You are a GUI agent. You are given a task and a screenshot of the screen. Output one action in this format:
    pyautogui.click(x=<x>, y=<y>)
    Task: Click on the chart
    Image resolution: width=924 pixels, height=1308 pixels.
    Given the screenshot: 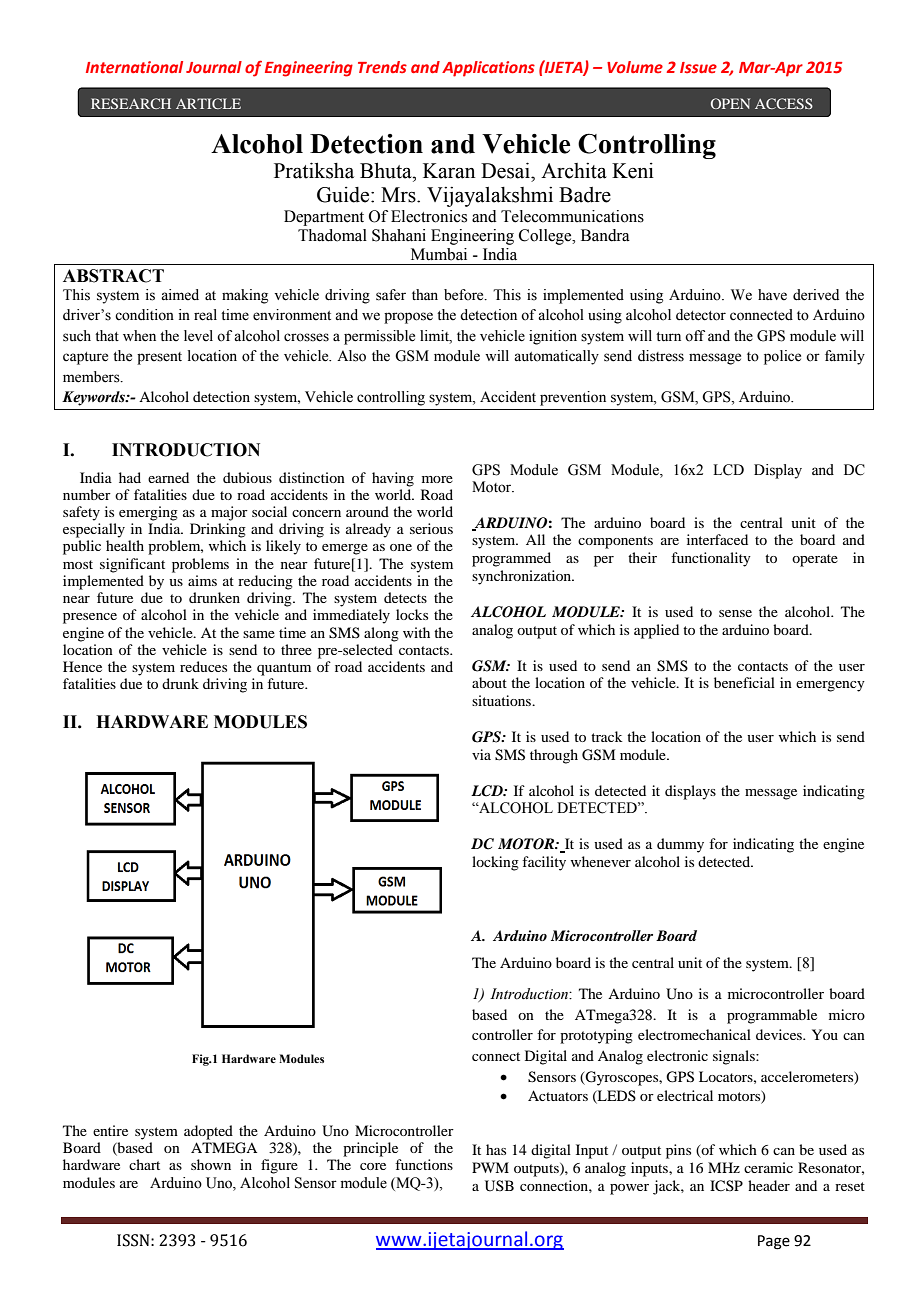 What is the action you would take?
    pyautogui.click(x=144, y=1164)
